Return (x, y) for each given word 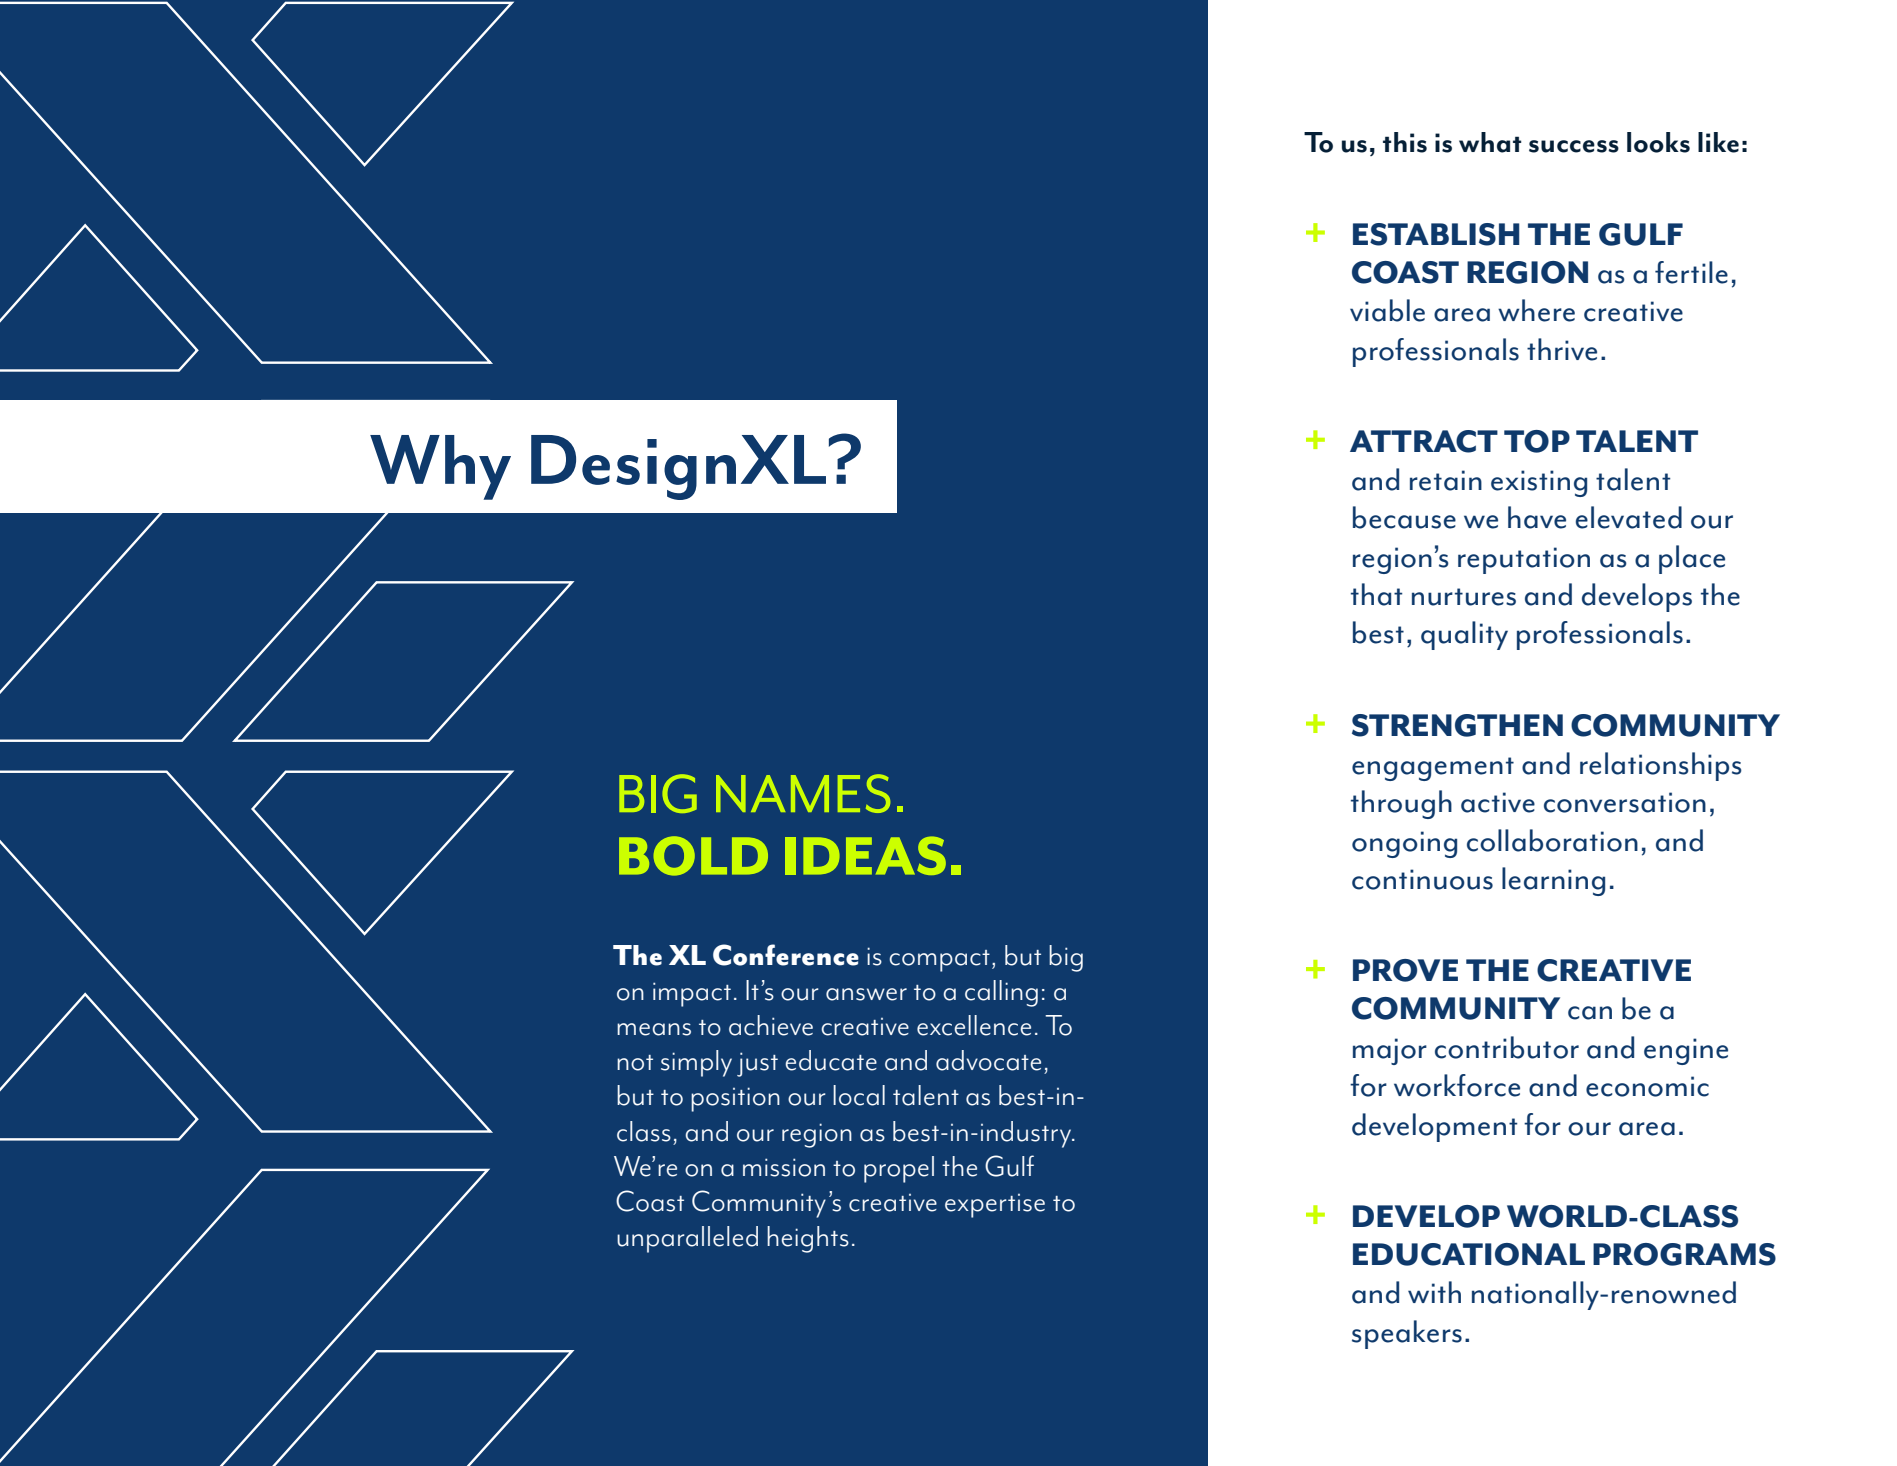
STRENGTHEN (1457, 725)
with (1434, 1292)
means (654, 1029)
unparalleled (687, 1239)
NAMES (803, 793)
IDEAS (865, 855)
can (1590, 1013)
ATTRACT (1424, 441)
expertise (995, 1206)
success (1574, 146)
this (1405, 142)
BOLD (693, 856)
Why (440, 467)
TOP (1537, 441)
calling (1001, 993)
